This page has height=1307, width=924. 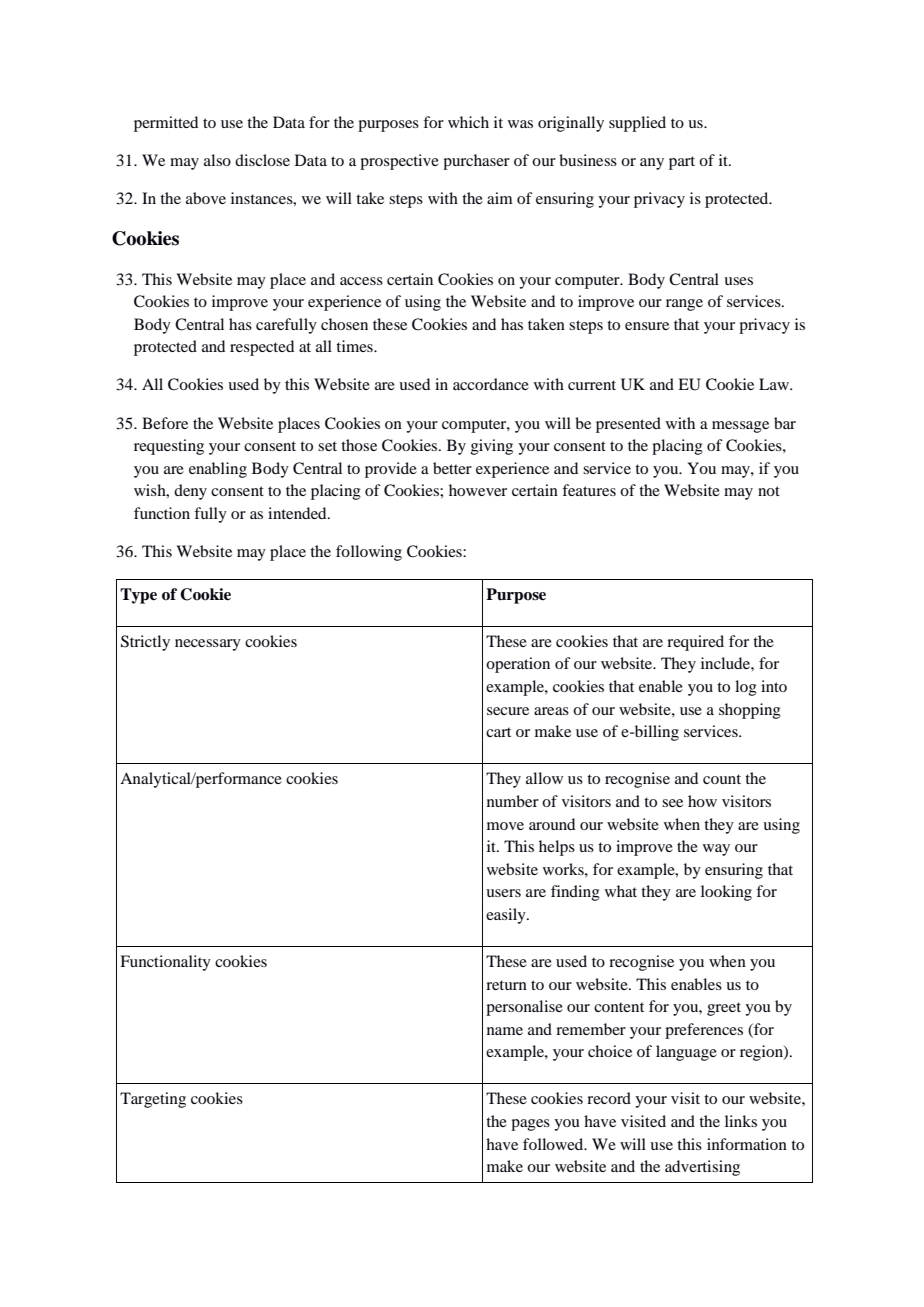 What do you see at coordinates (682, 163) in the page?
I see `part` at bounding box center [682, 163].
